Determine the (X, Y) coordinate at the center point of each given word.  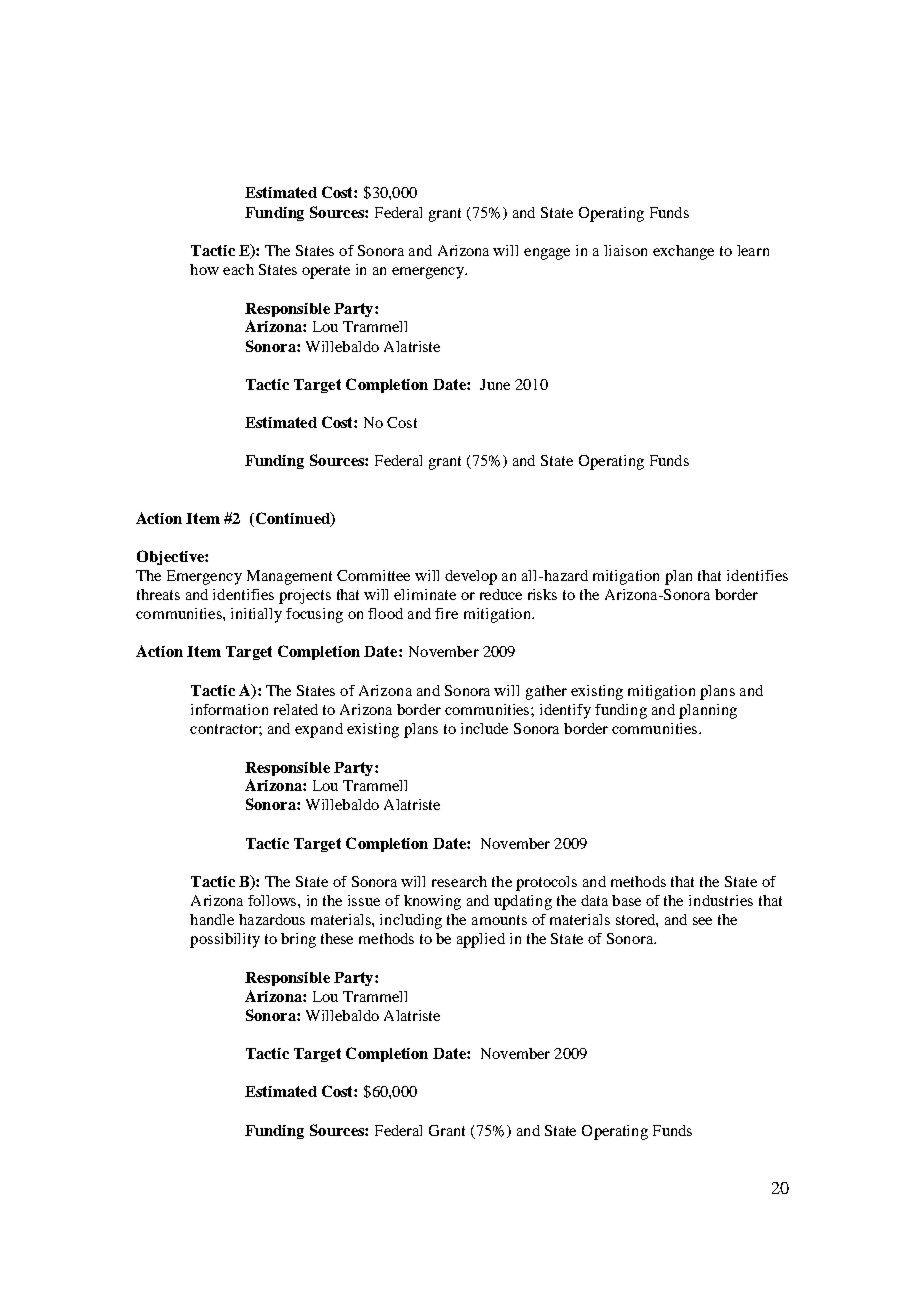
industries (721, 900)
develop (471, 577)
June (495, 384)
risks (542, 594)
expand (319, 730)
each (238, 269)
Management (289, 577)
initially (256, 615)
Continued (294, 519)
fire (446, 613)
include (484, 728)
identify (565, 711)
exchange (683, 252)
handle (212, 919)
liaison (625, 250)
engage (547, 254)
